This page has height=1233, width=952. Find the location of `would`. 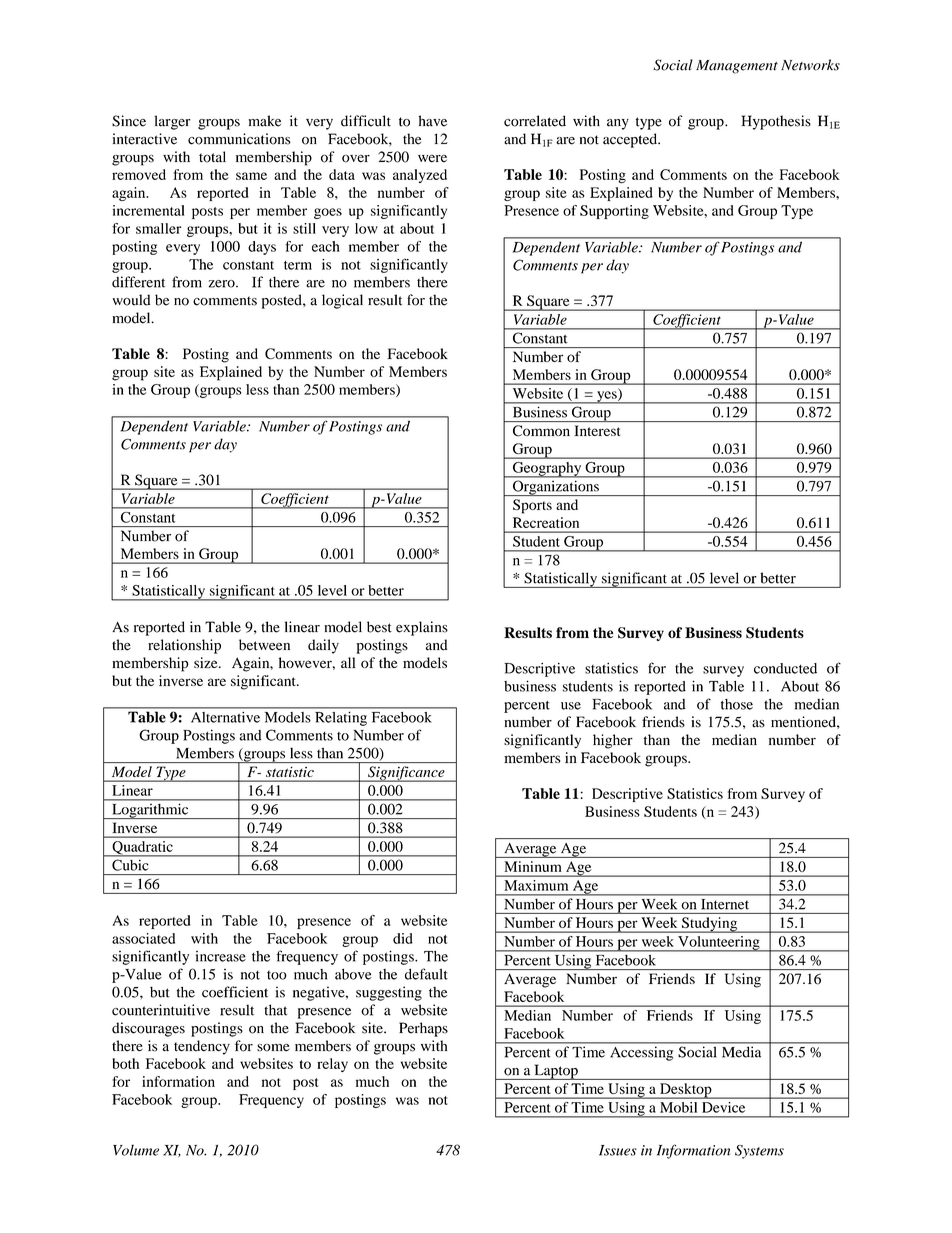

would is located at coordinates (131, 300).
